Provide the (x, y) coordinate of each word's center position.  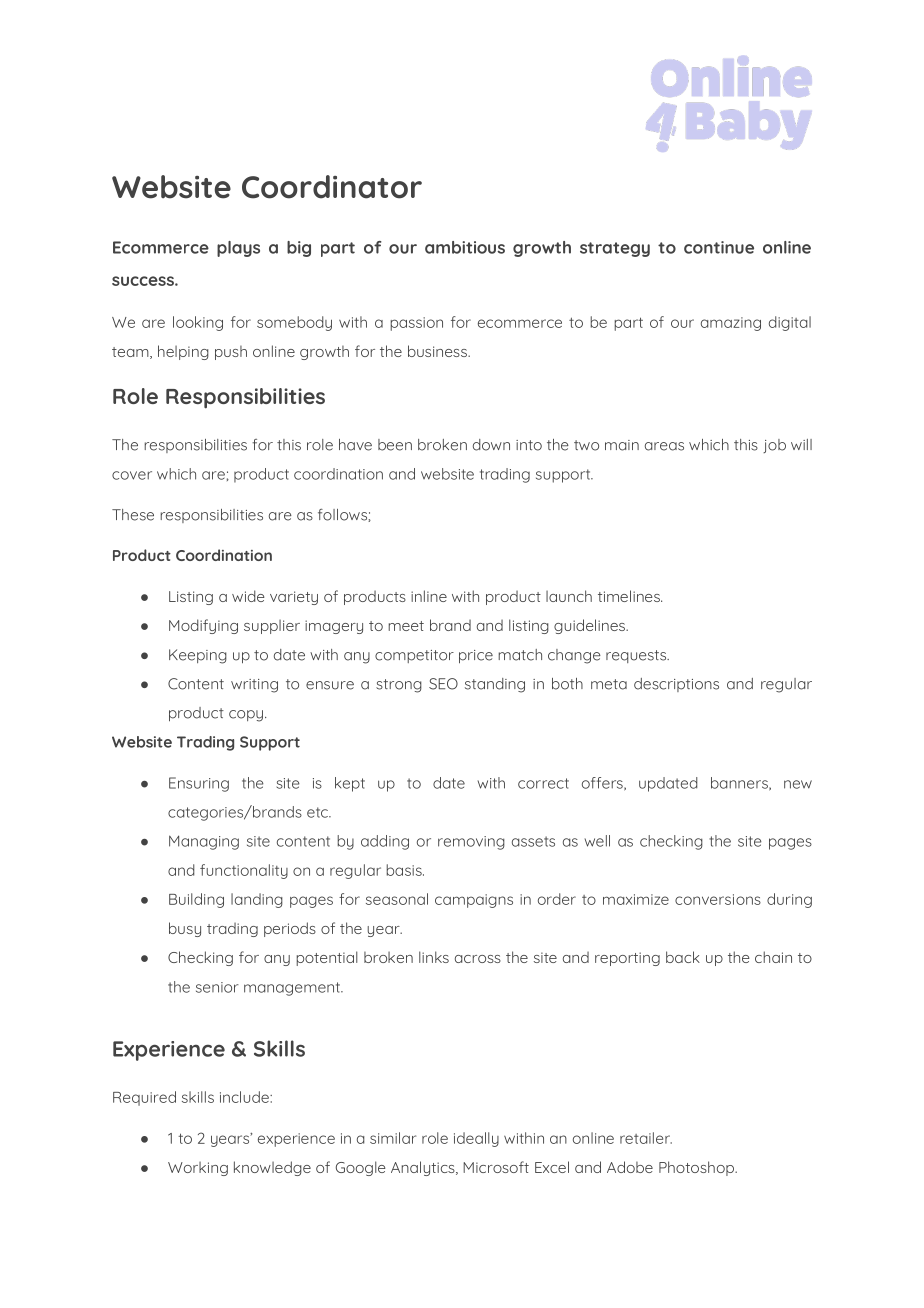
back (683, 957)
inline (429, 596)
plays (238, 249)
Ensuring (199, 784)
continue (719, 247)
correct (543, 783)
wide (248, 596)
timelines (630, 596)
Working (198, 1169)
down (491, 445)
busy (185, 929)
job (774, 446)
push (231, 353)
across (478, 959)
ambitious (465, 247)
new (798, 784)
